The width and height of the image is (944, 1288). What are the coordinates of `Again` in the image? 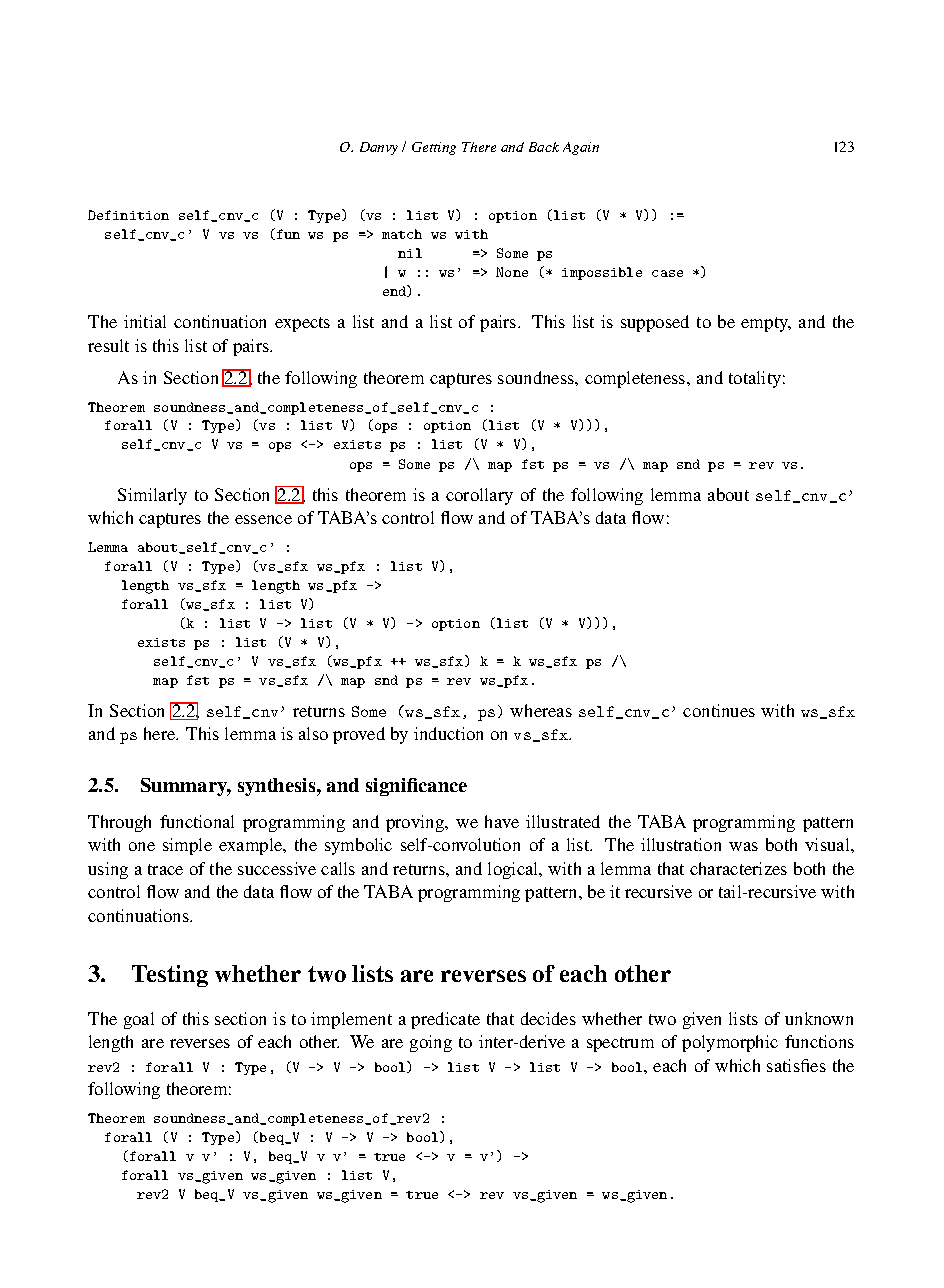 It's located at (581, 148).
